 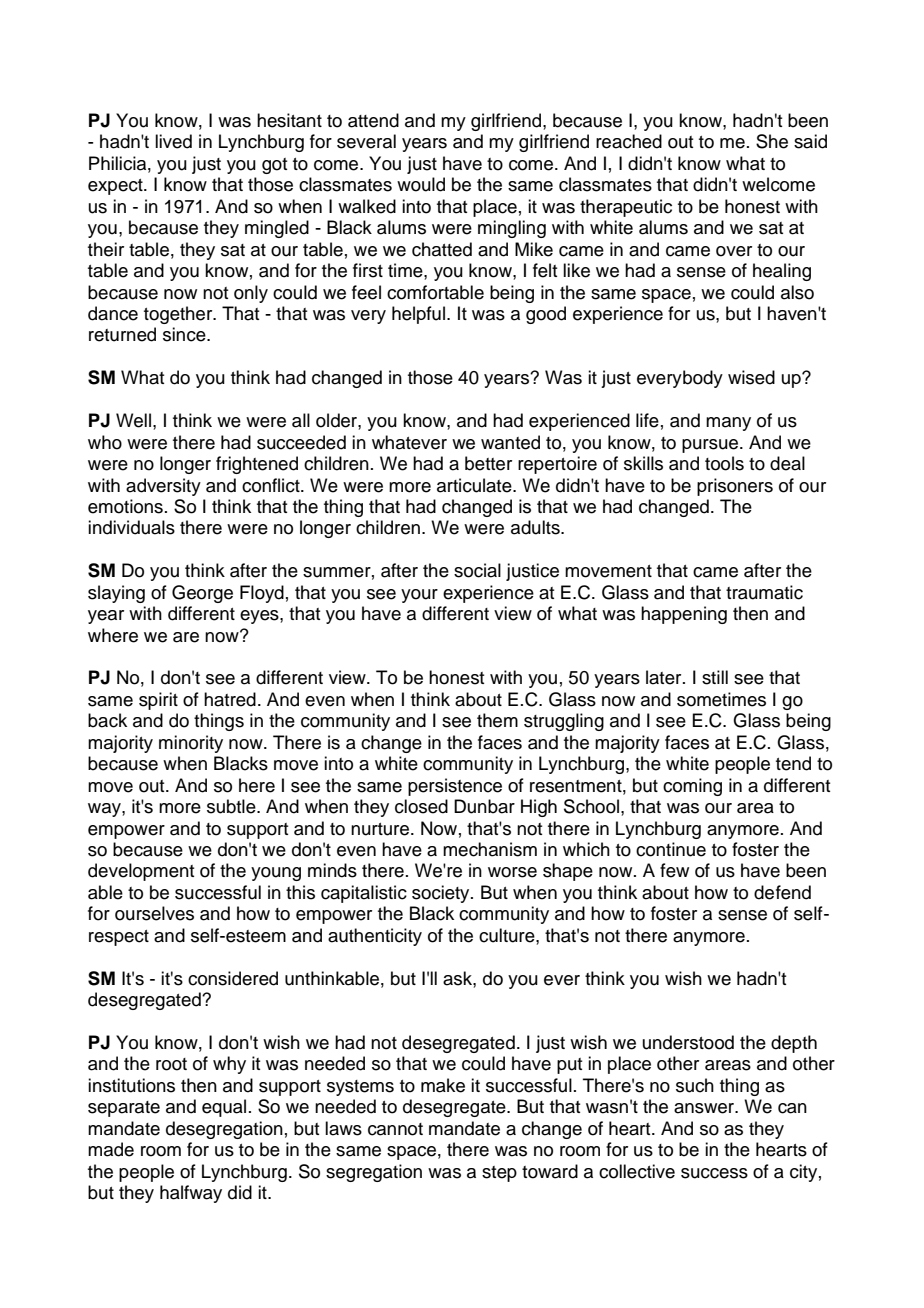 What do you see at coordinates (421, 184) in the page?
I see `would` at bounding box center [421, 184].
